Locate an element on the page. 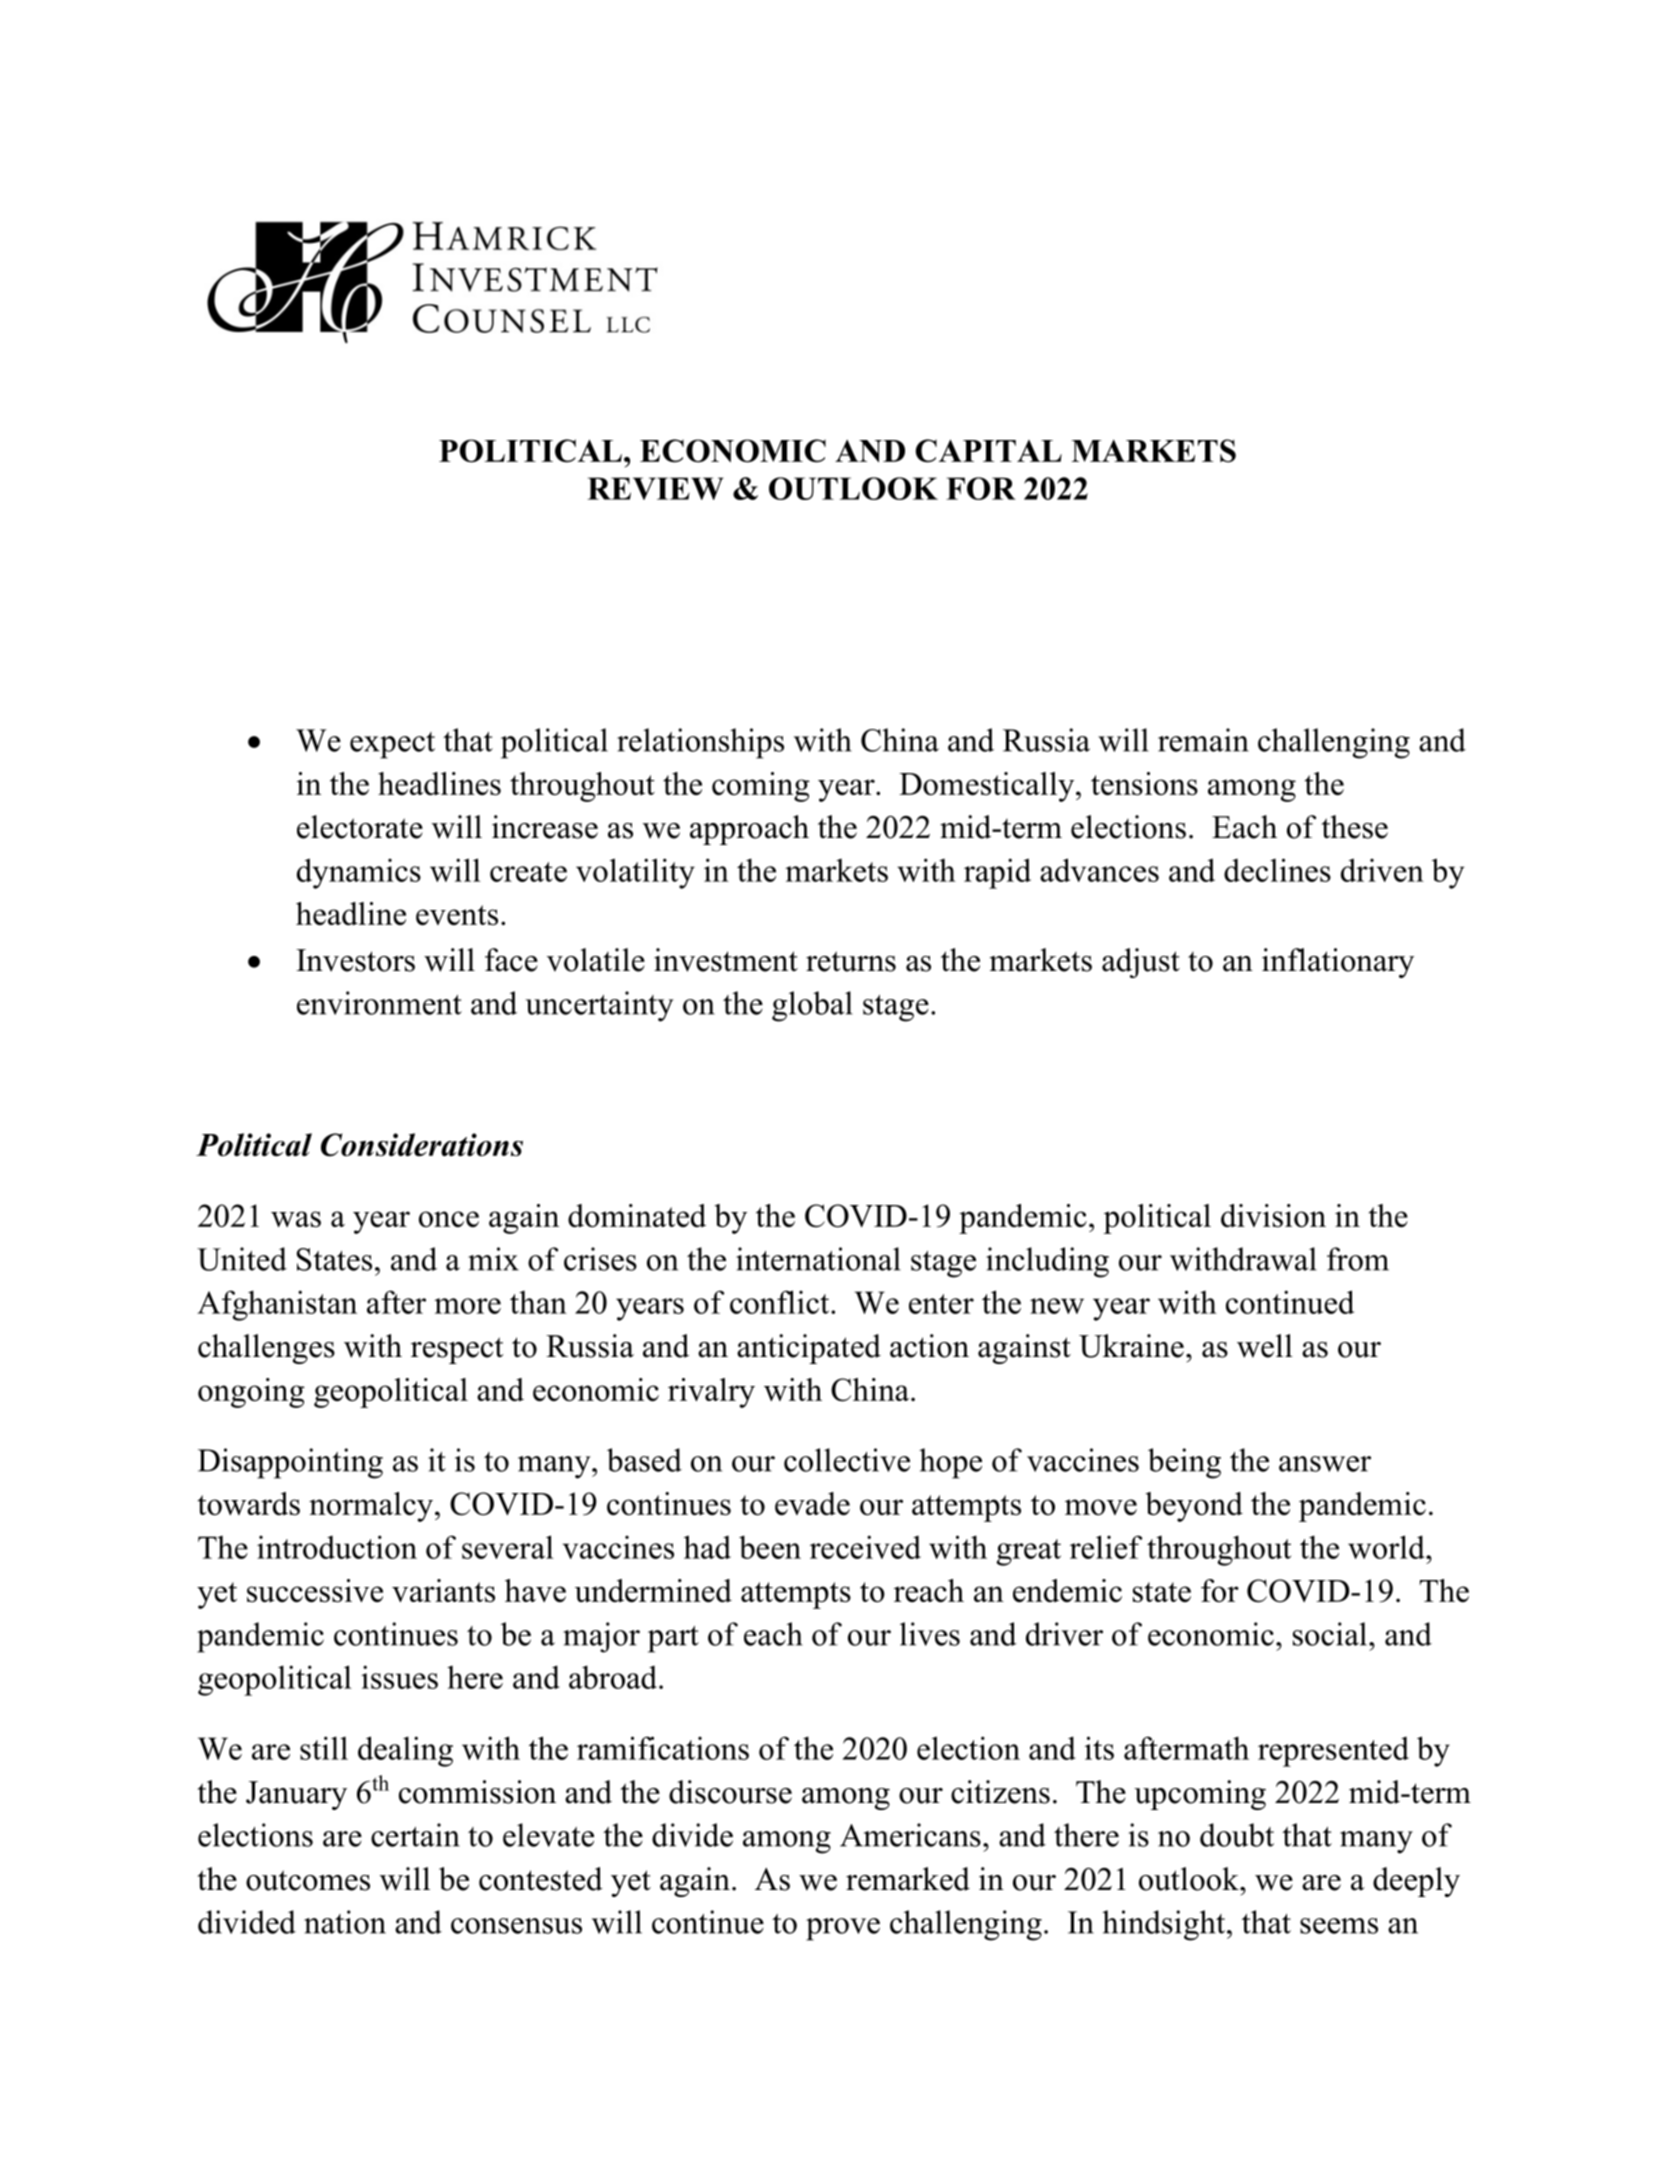  outcomes is located at coordinates (308, 1880).
